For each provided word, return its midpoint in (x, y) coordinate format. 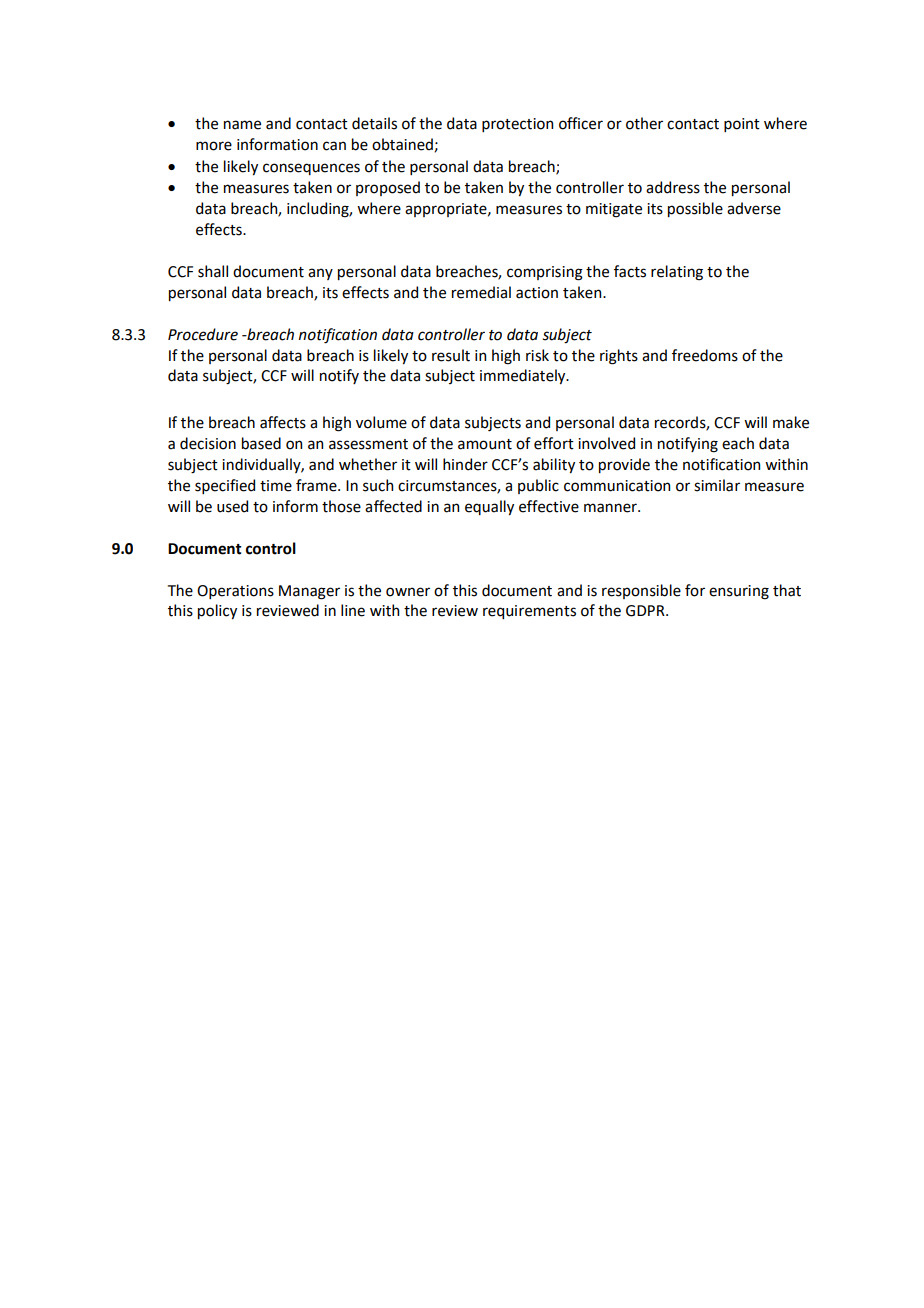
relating (677, 273)
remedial (481, 292)
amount (485, 444)
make (791, 422)
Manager (309, 592)
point (742, 125)
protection (517, 125)
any (320, 274)
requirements (529, 612)
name (242, 125)
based (261, 443)
